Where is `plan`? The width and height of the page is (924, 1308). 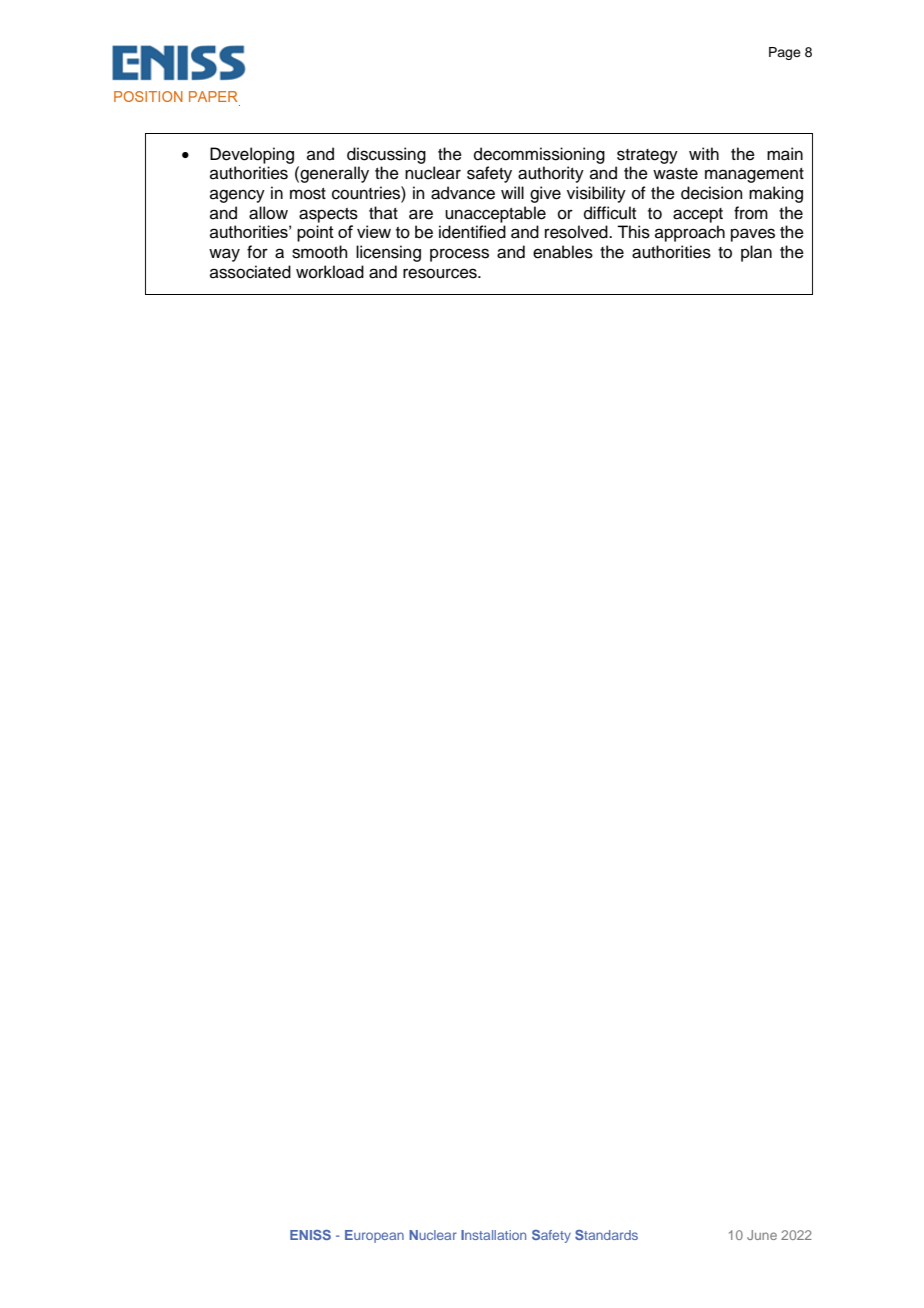 plan is located at coordinates (756, 253).
